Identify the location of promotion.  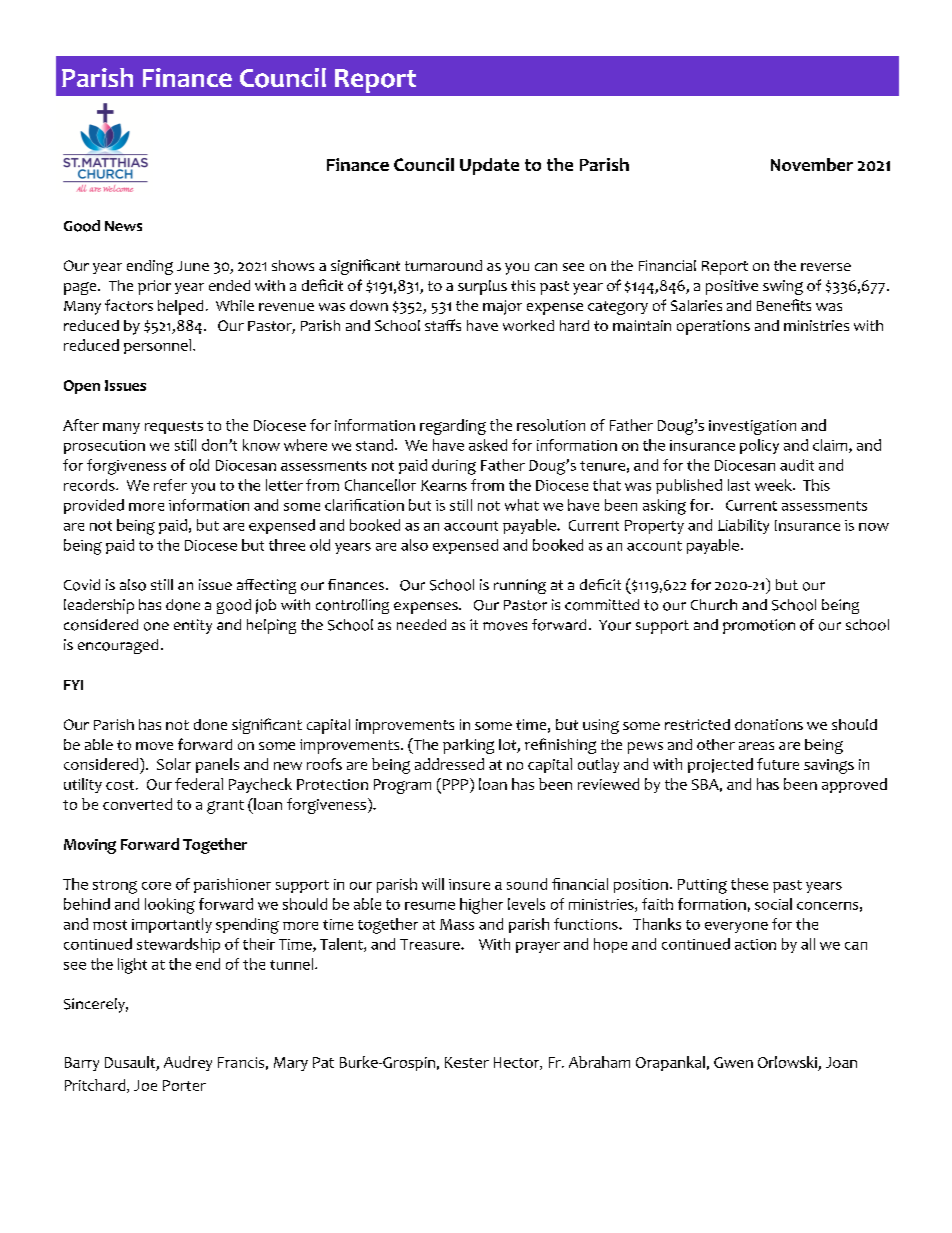
(759, 626).
